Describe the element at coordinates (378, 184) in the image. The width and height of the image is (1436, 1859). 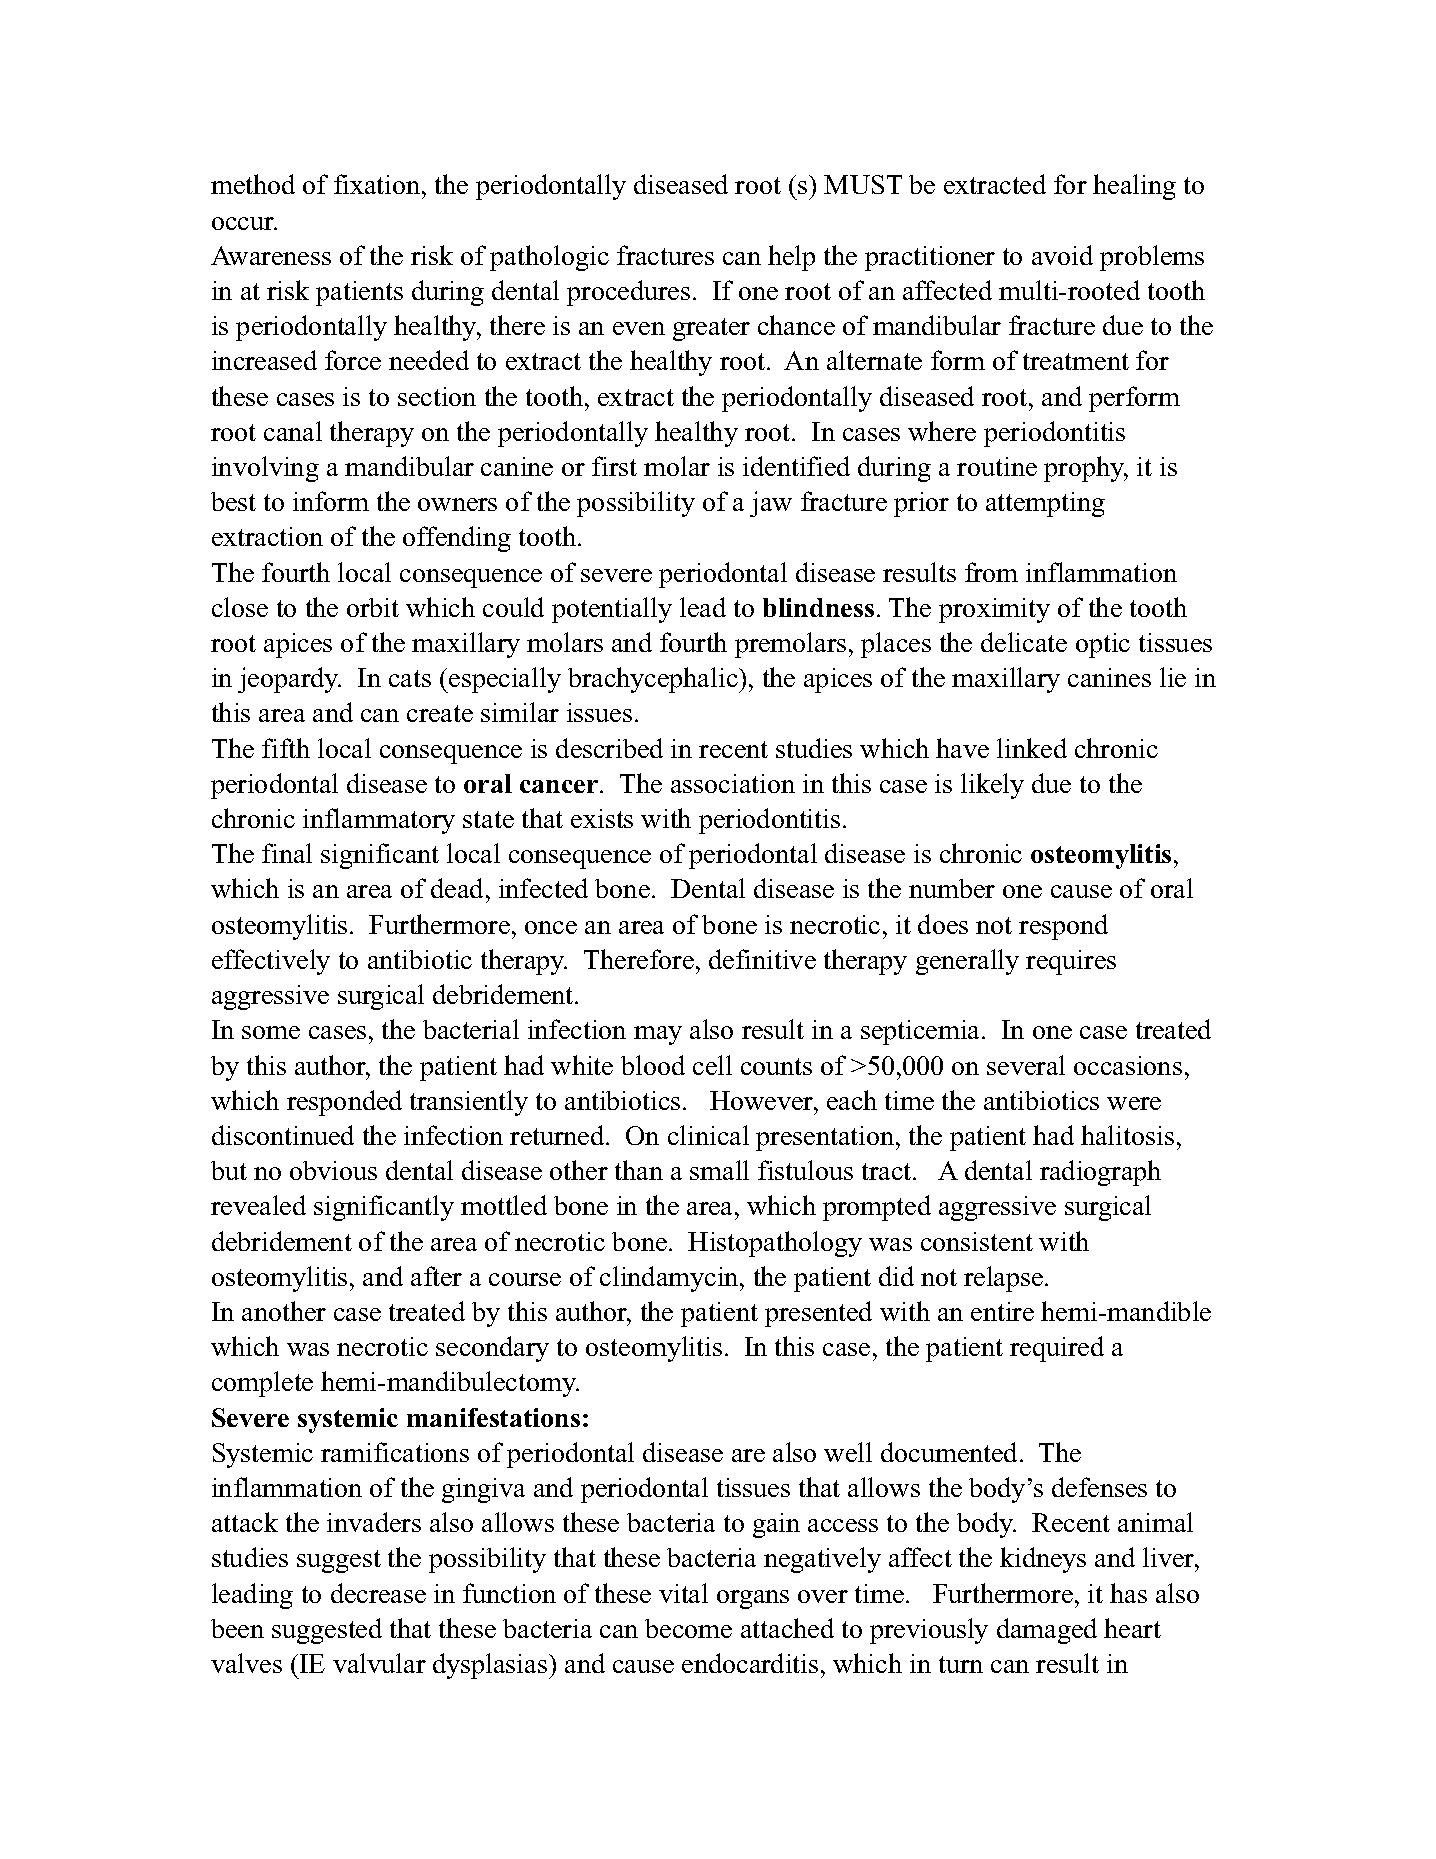
I see `fixation` at that location.
